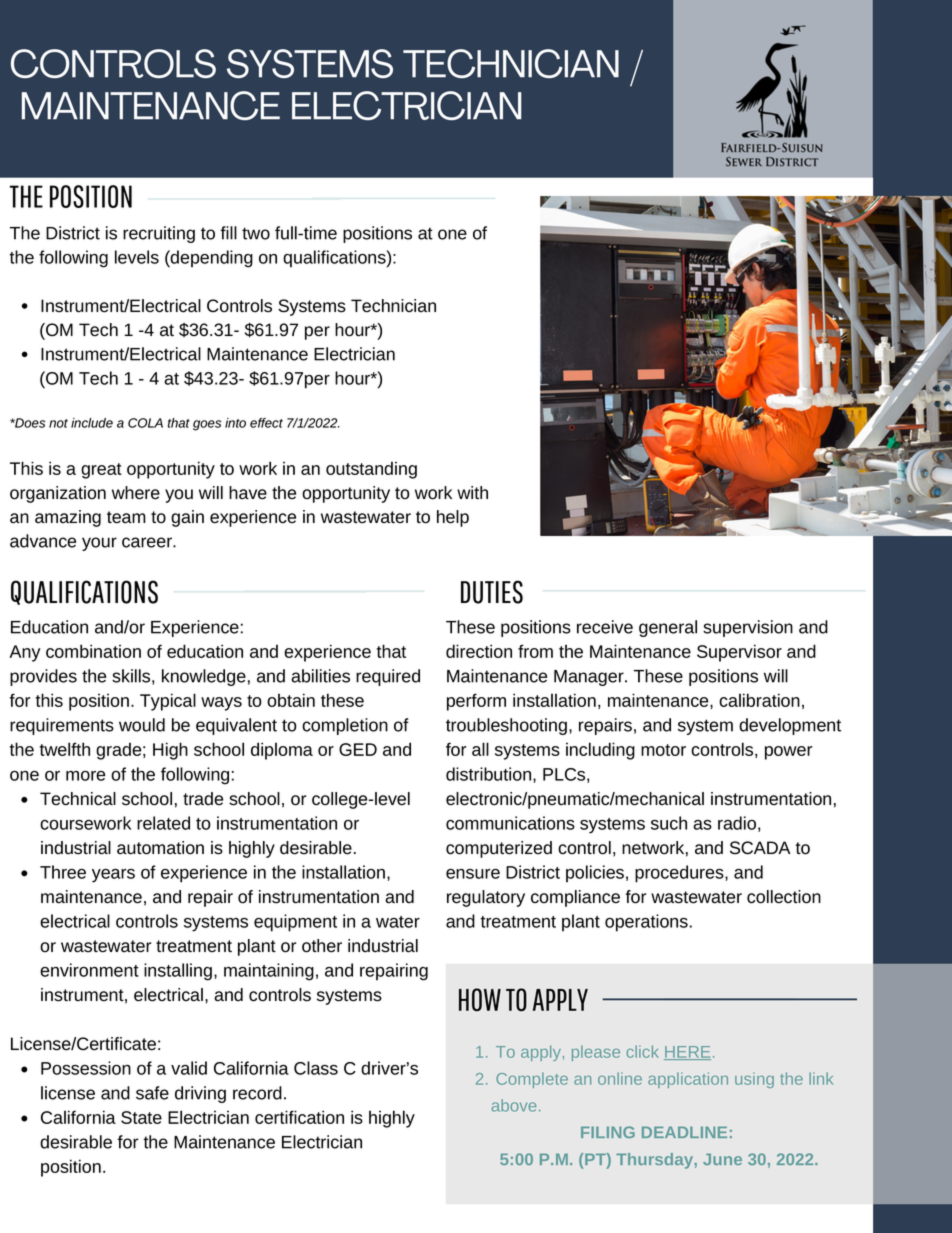 The width and height of the image is (952, 1233). Describe the element at coordinates (472, 492) in the image. I see `with` at that location.
